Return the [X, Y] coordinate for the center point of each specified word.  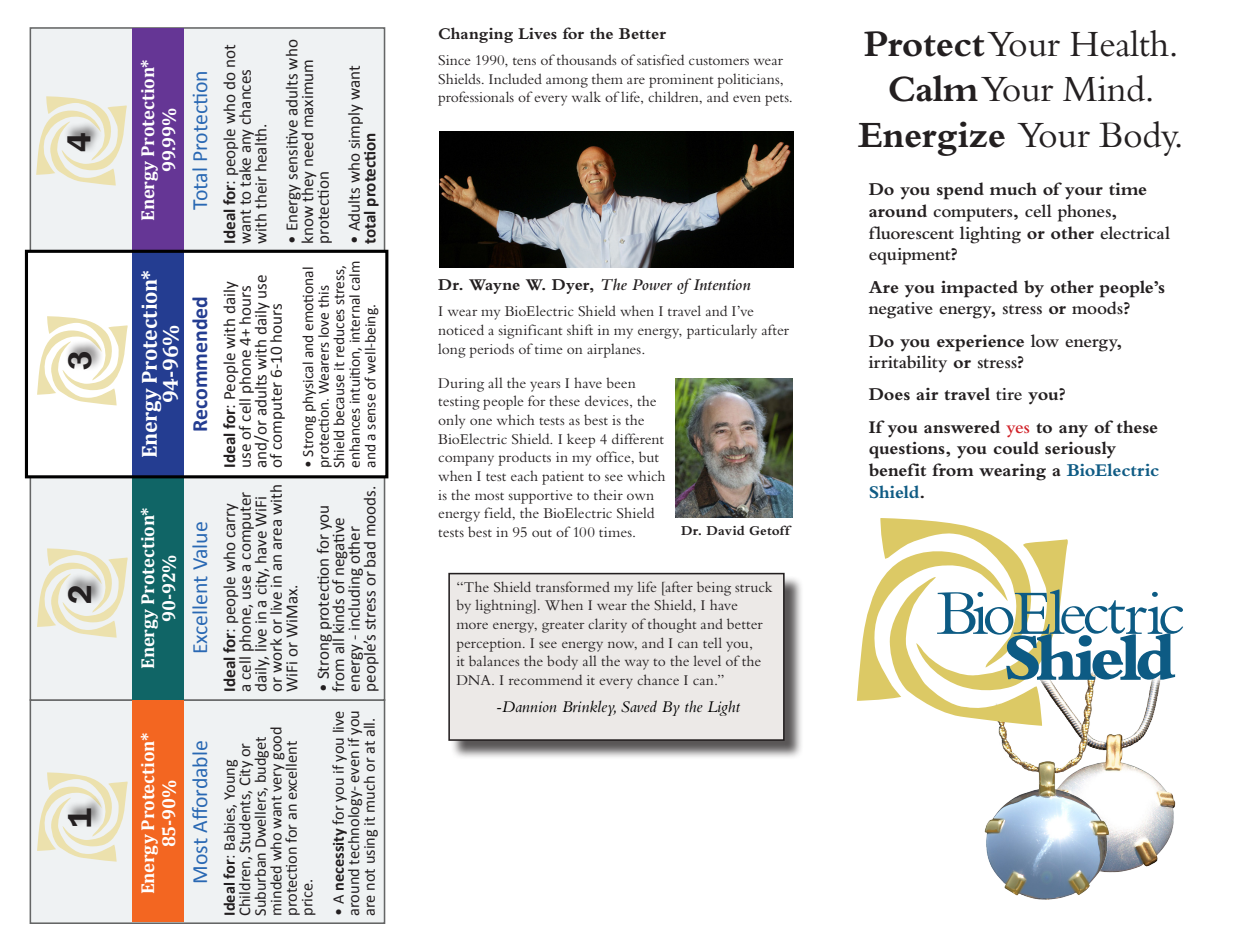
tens [524, 61]
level [707, 660]
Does [889, 394]
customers [719, 61]
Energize [931, 138]
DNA [475, 680]
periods [491, 350]
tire [1009, 394]
